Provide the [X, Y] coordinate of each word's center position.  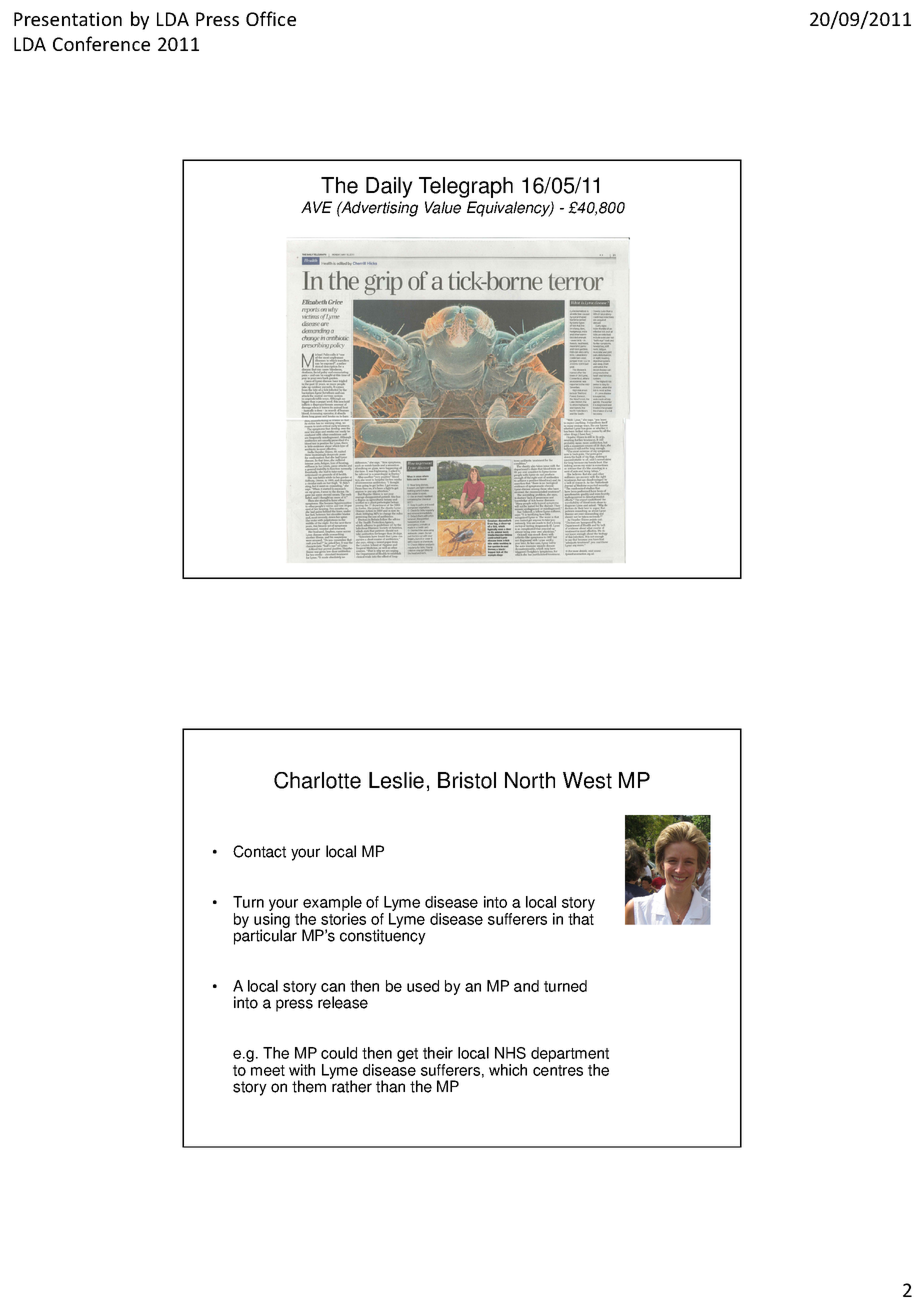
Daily [389, 187]
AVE [316, 207]
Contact [259, 851]
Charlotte [317, 780]
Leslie [396, 780]
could [339, 1053]
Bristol [467, 780]
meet [268, 1070]
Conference [101, 43]
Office [271, 18]
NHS [510, 1053]
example [332, 905]
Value [443, 207]
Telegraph [466, 187]
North [530, 780]
